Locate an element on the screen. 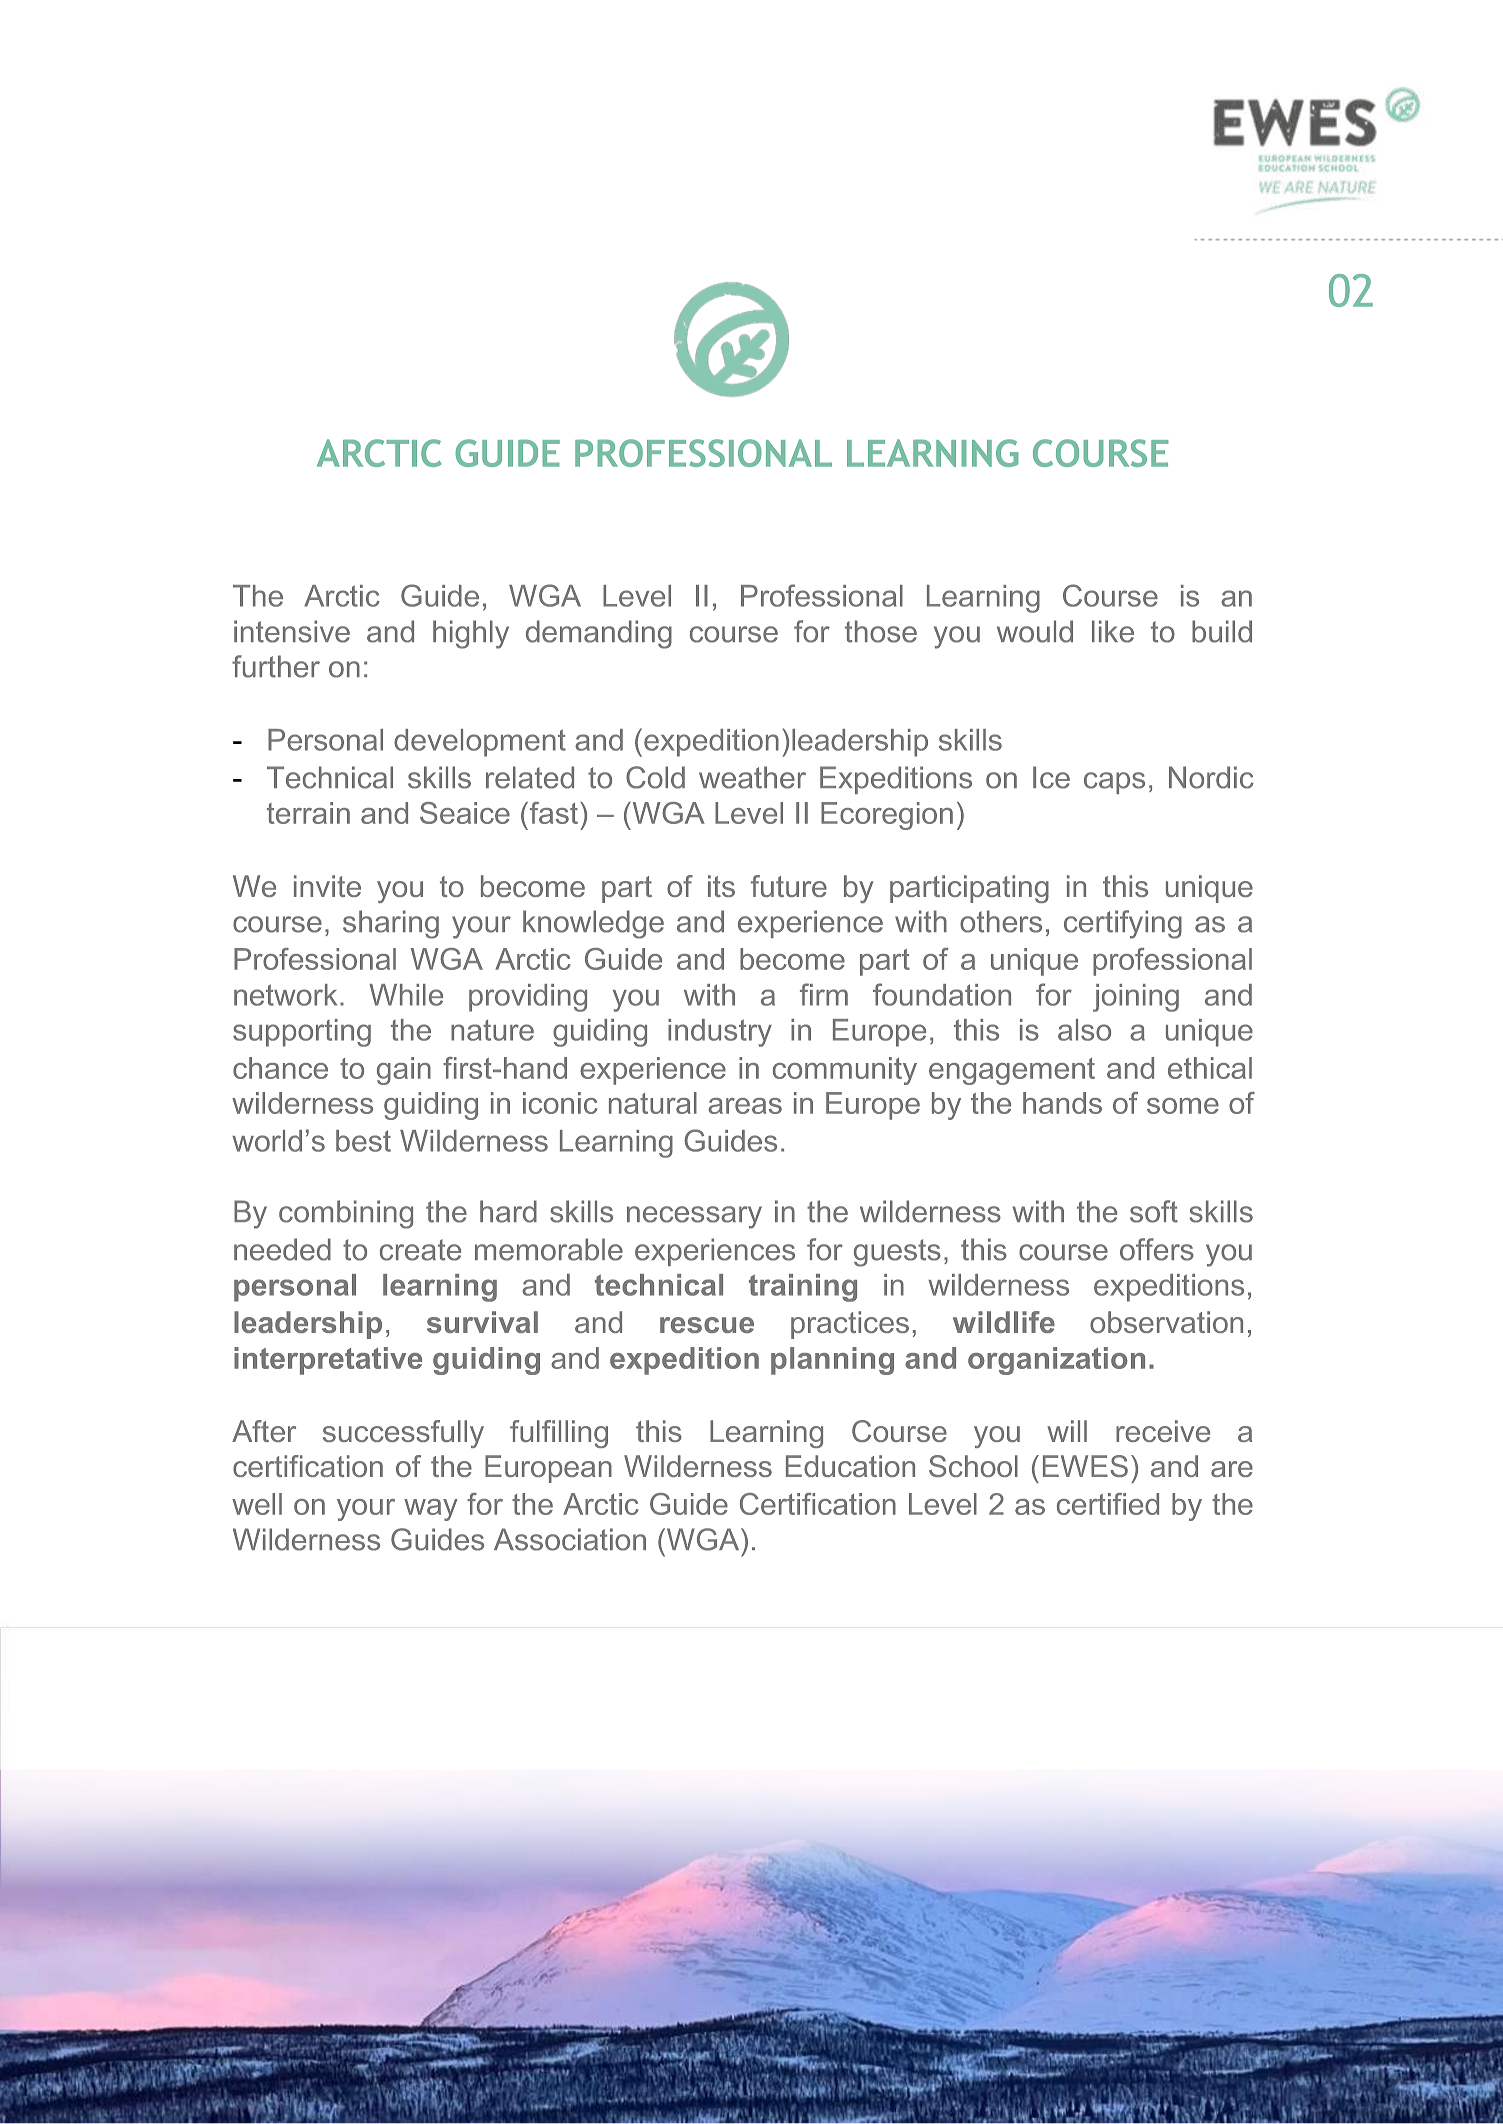 The height and width of the screenshot is (2124, 1503). observation is located at coordinates (1166, 1322).
